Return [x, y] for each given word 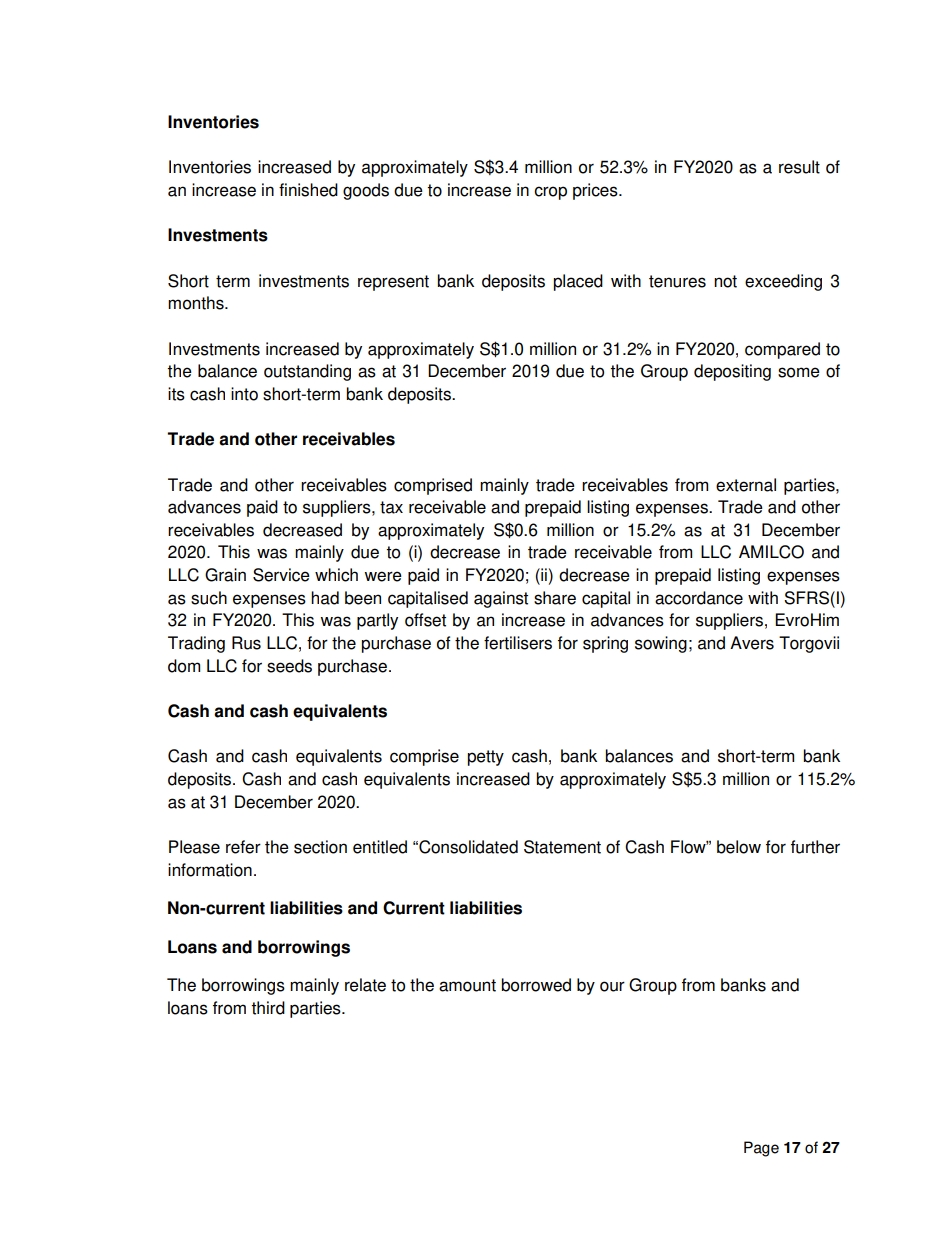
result [799, 167]
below [739, 847]
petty [485, 758]
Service [281, 575]
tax [391, 507]
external [746, 485]
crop [550, 193]
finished [308, 190]
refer [243, 847]
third [268, 1008]
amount [467, 985]
